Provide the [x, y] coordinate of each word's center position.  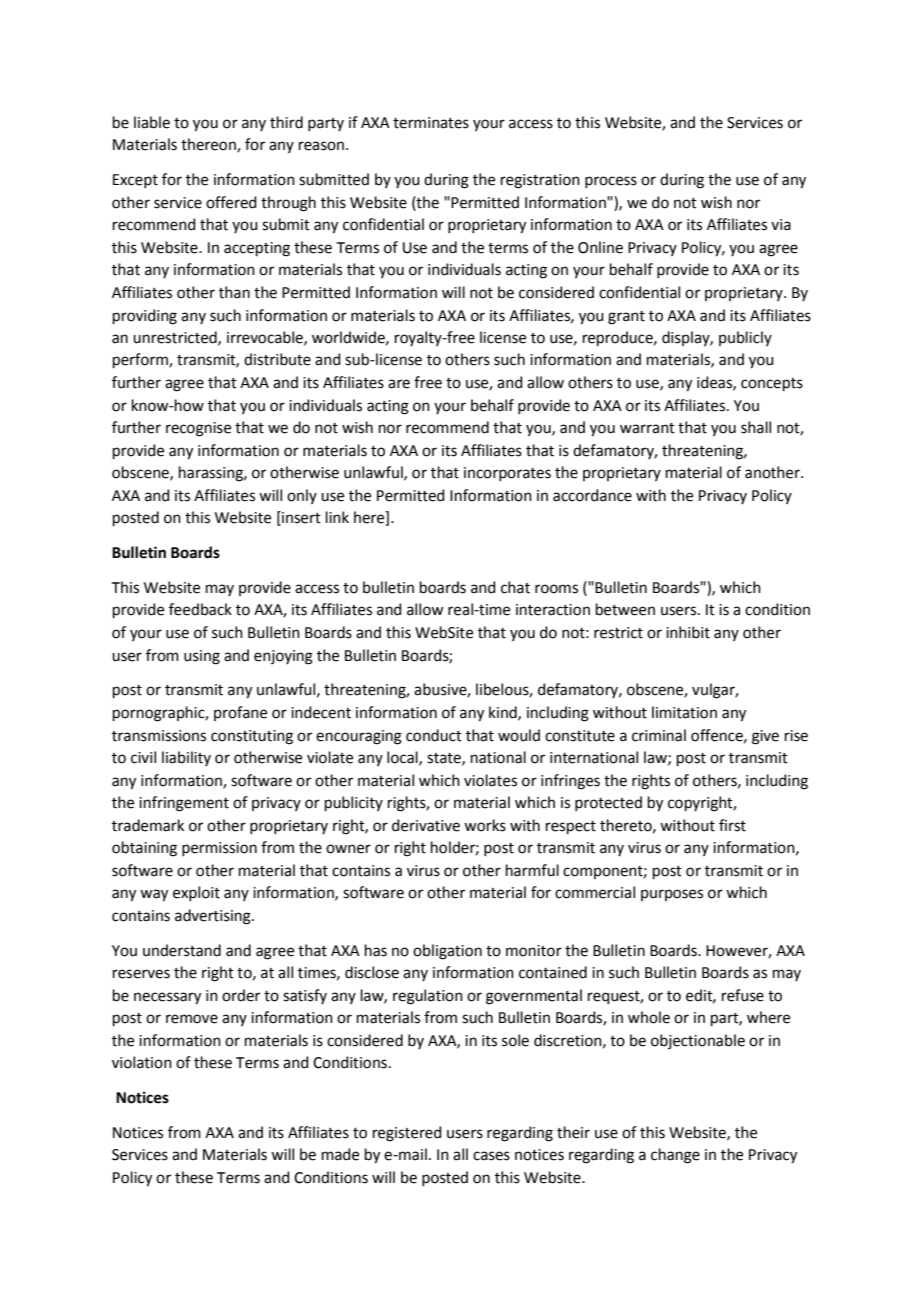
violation [142, 1062]
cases [491, 1156]
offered [231, 202]
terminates [431, 123]
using [202, 657]
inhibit [688, 632]
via [781, 225]
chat [515, 587]
